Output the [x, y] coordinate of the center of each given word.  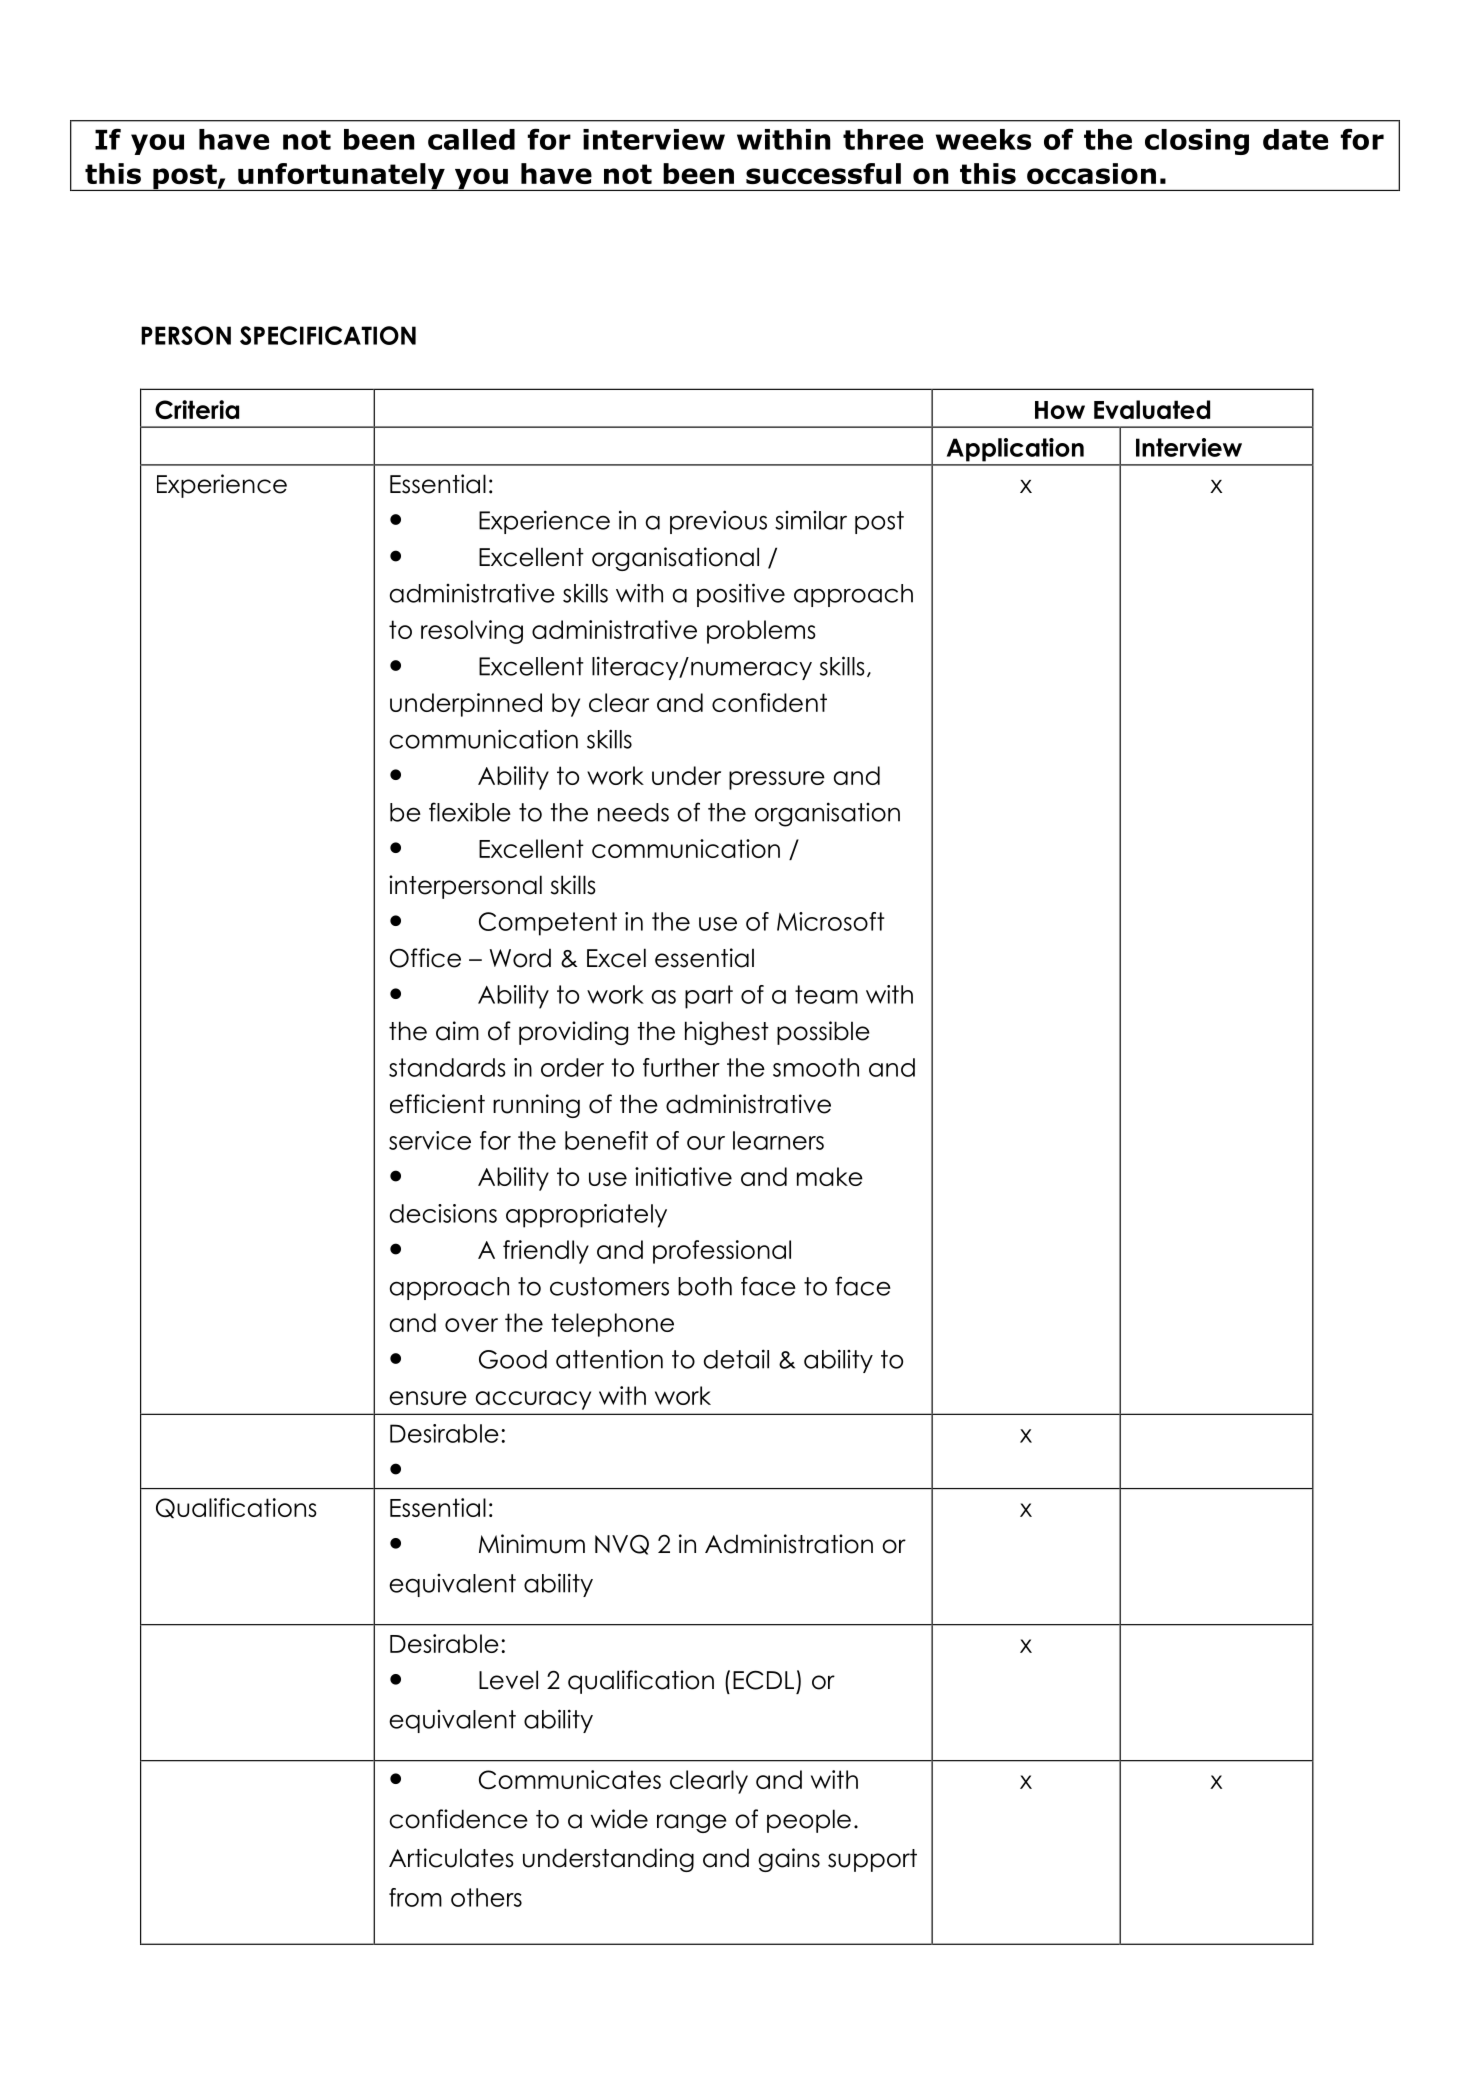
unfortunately [341, 177]
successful [823, 173]
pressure [777, 780]
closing [1197, 142]
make [830, 1176]
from [415, 1897]
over [471, 1325]
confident [769, 702]
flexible [470, 812]
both [705, 1286]
